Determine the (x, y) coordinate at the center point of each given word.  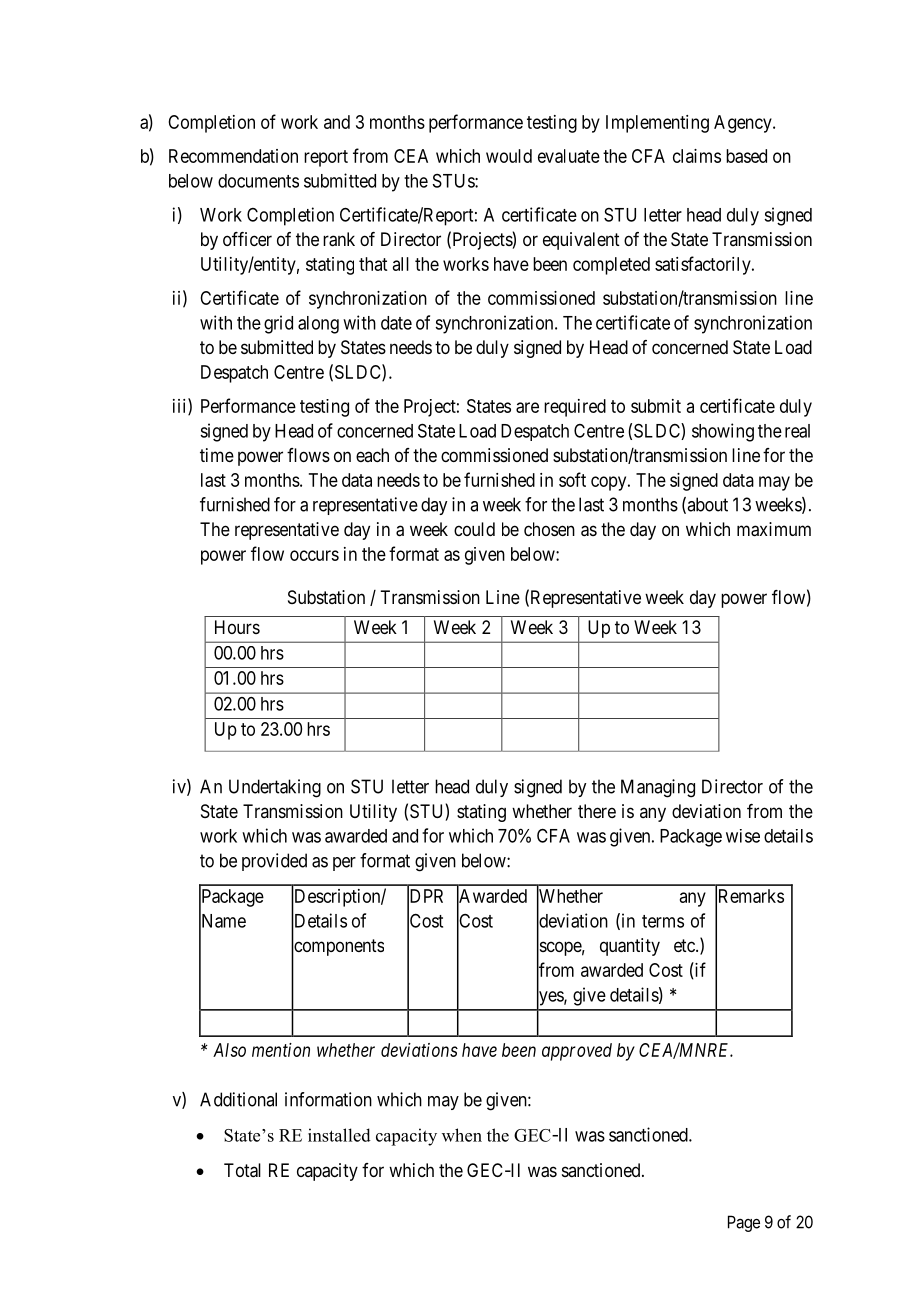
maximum (774, 529)
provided (274, 862)
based (746, 156)
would (509, 156)
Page (744, 1223)
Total (242, 1170)
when (462, 1135)
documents (258, 181)
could (474, 529)
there (597, 811)
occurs (314, 555)
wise (743, 836)
